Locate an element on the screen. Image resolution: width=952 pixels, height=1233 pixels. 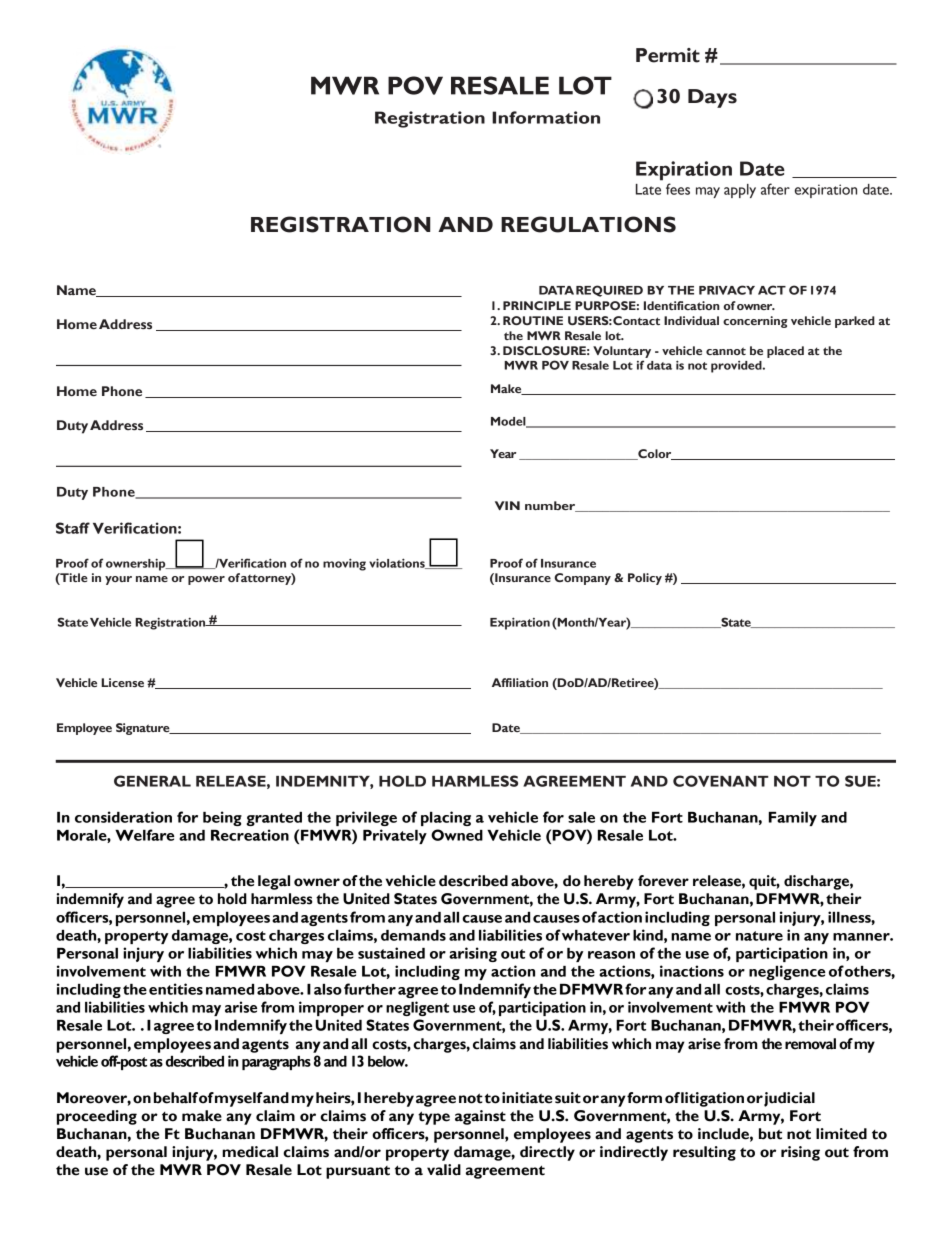
Permit is located at coordinates (668, 55).
